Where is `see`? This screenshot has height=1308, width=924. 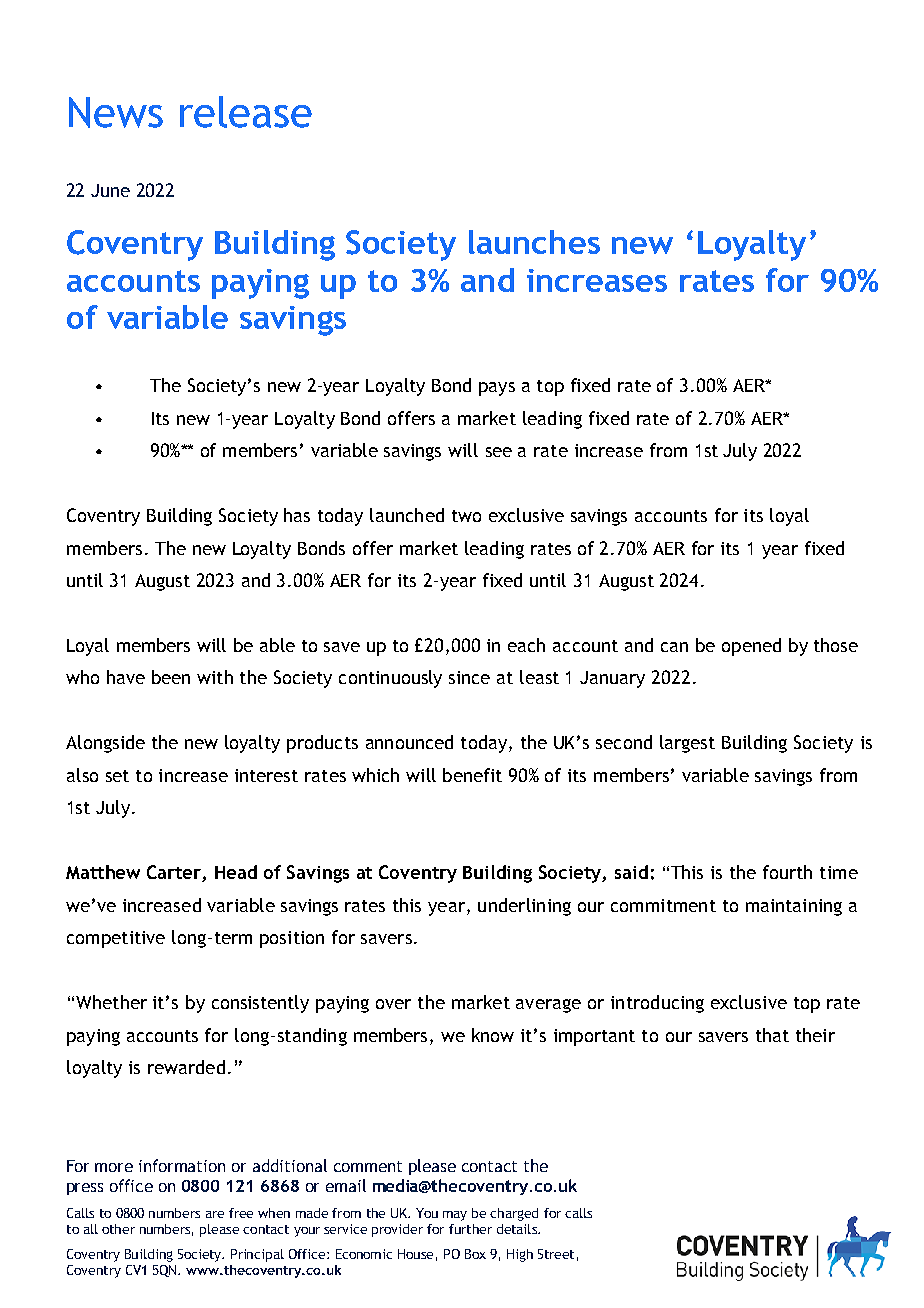 see is located at coordinates (499, 452).
